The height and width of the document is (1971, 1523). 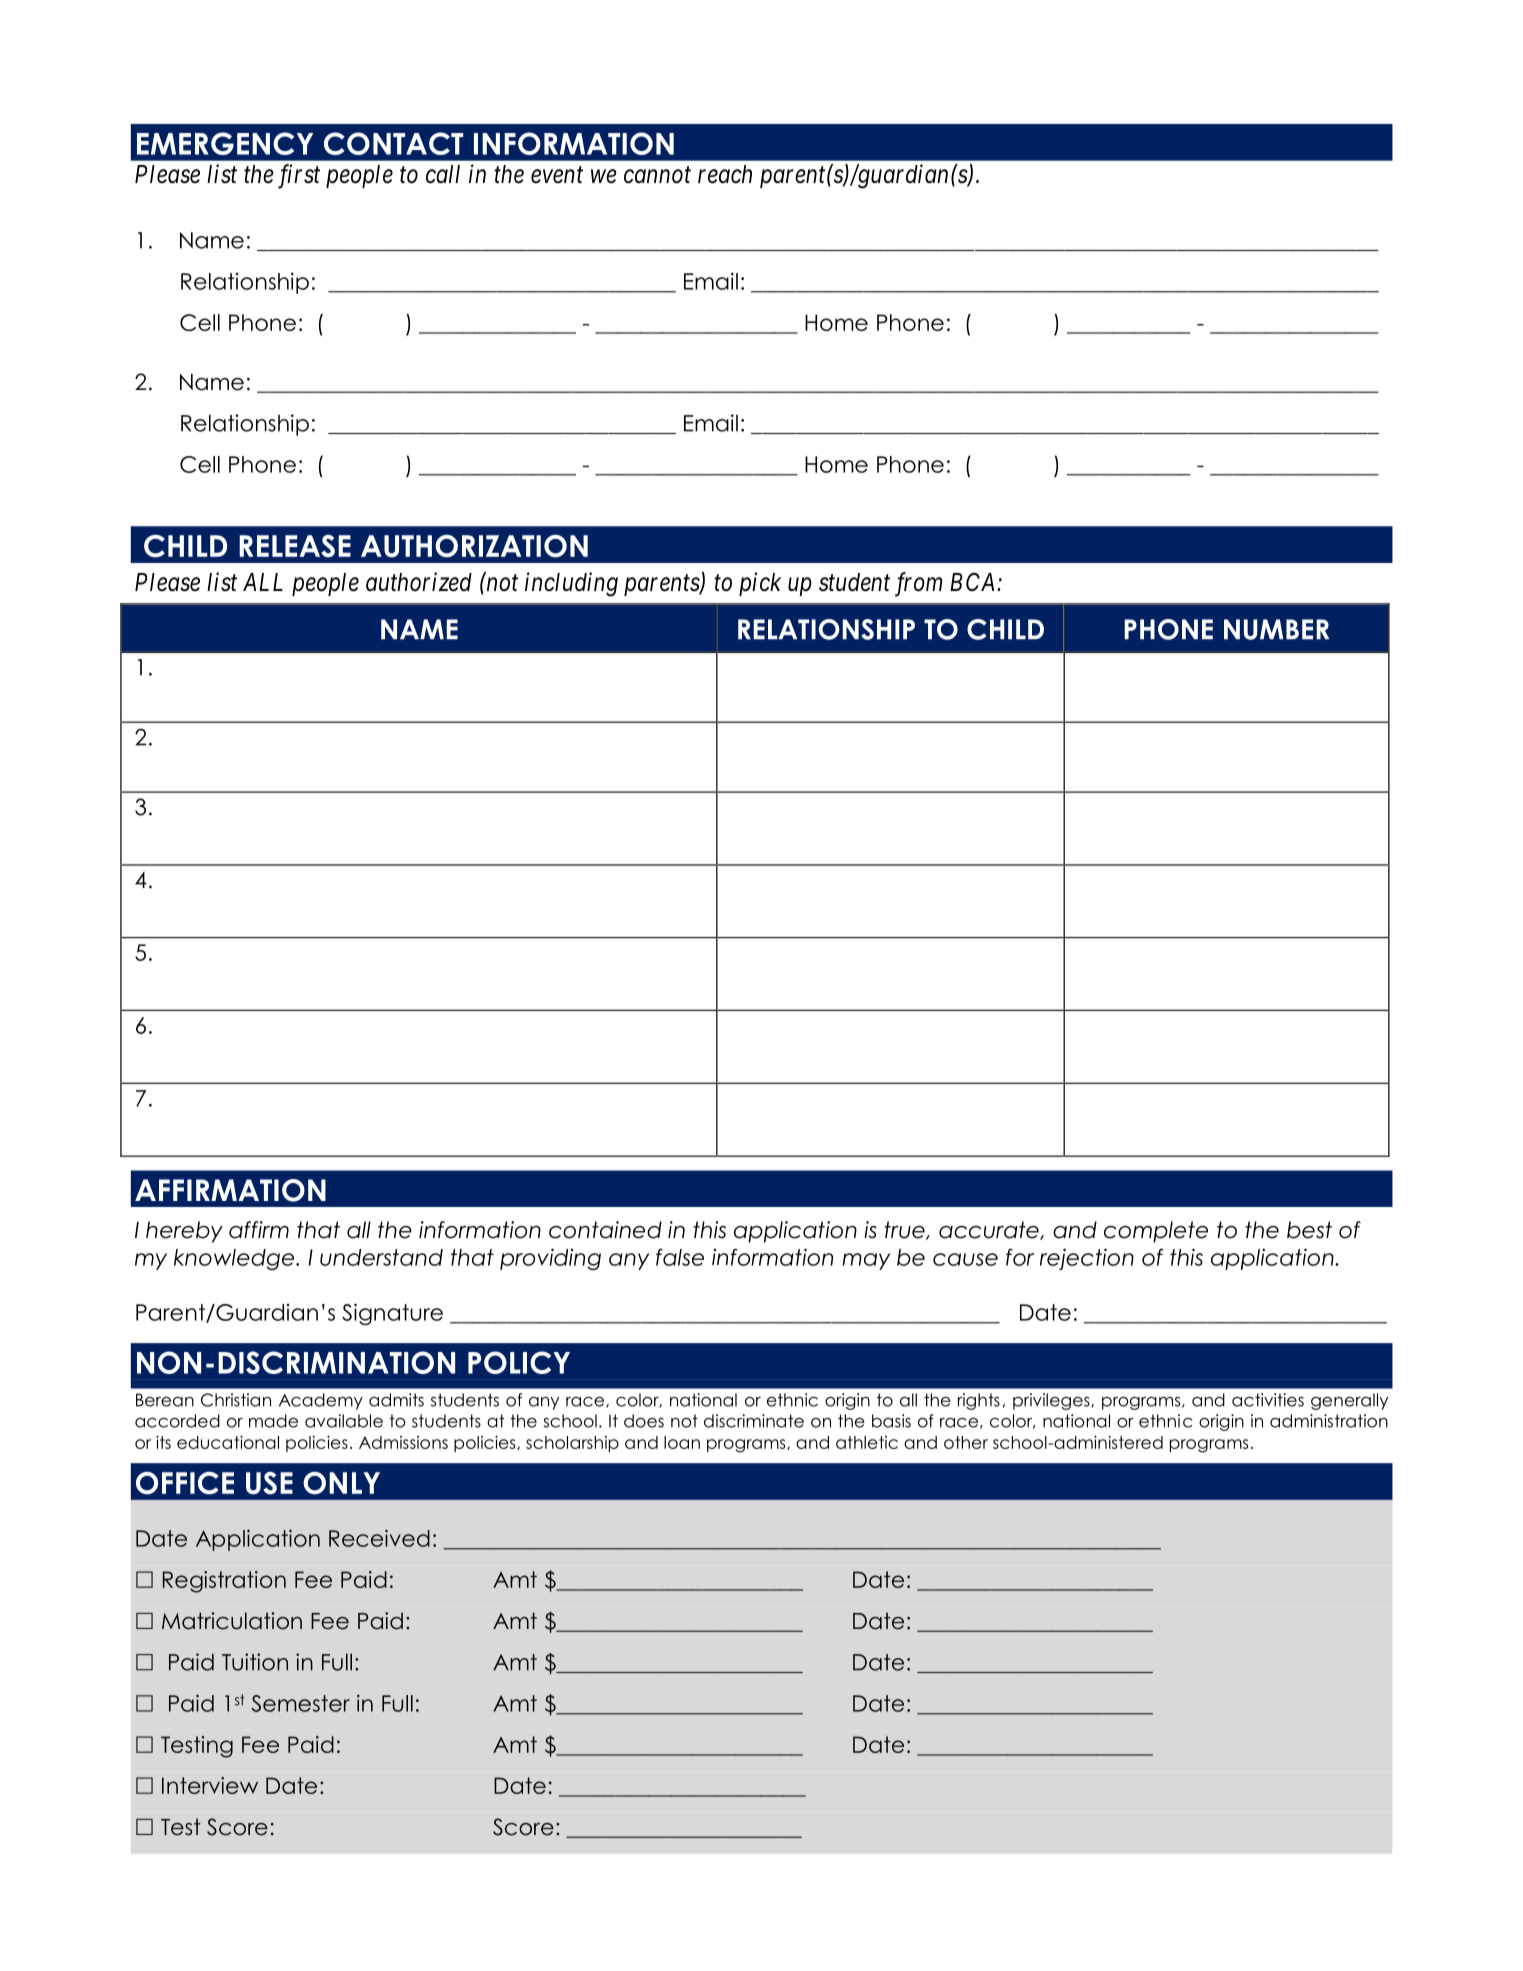 What do you see at coordinates (295, 546) in the document?
I see `RELEASE` at bounding box center [295, 546].
